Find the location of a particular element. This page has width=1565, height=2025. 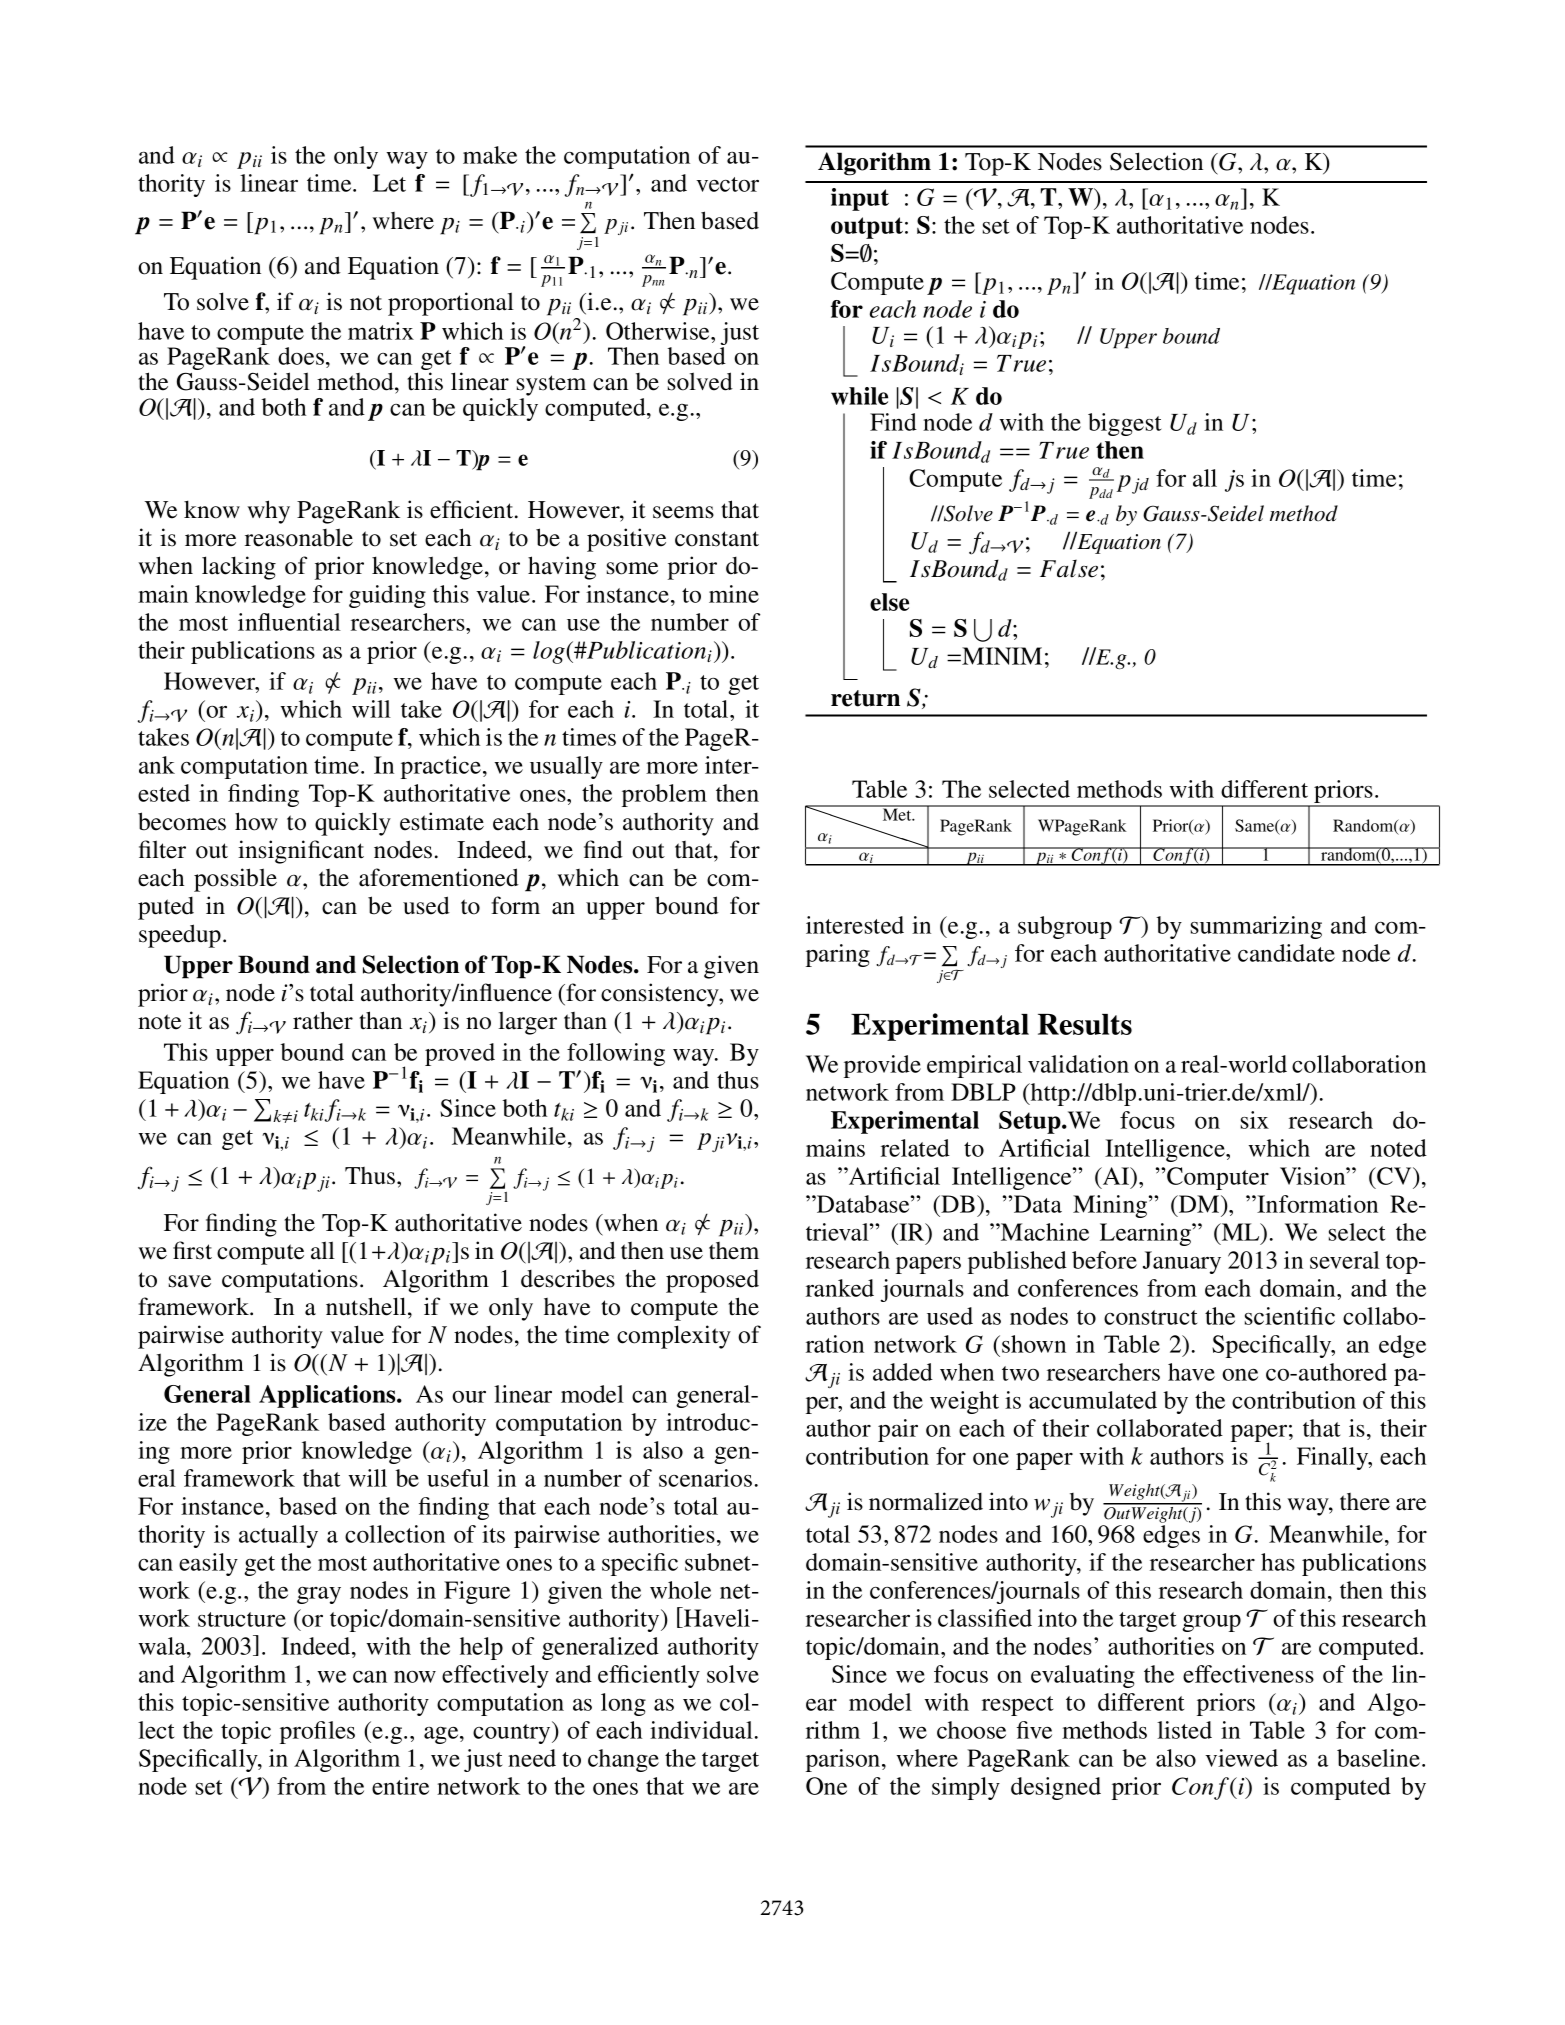

provide is located at coordinates (882, 1066).
